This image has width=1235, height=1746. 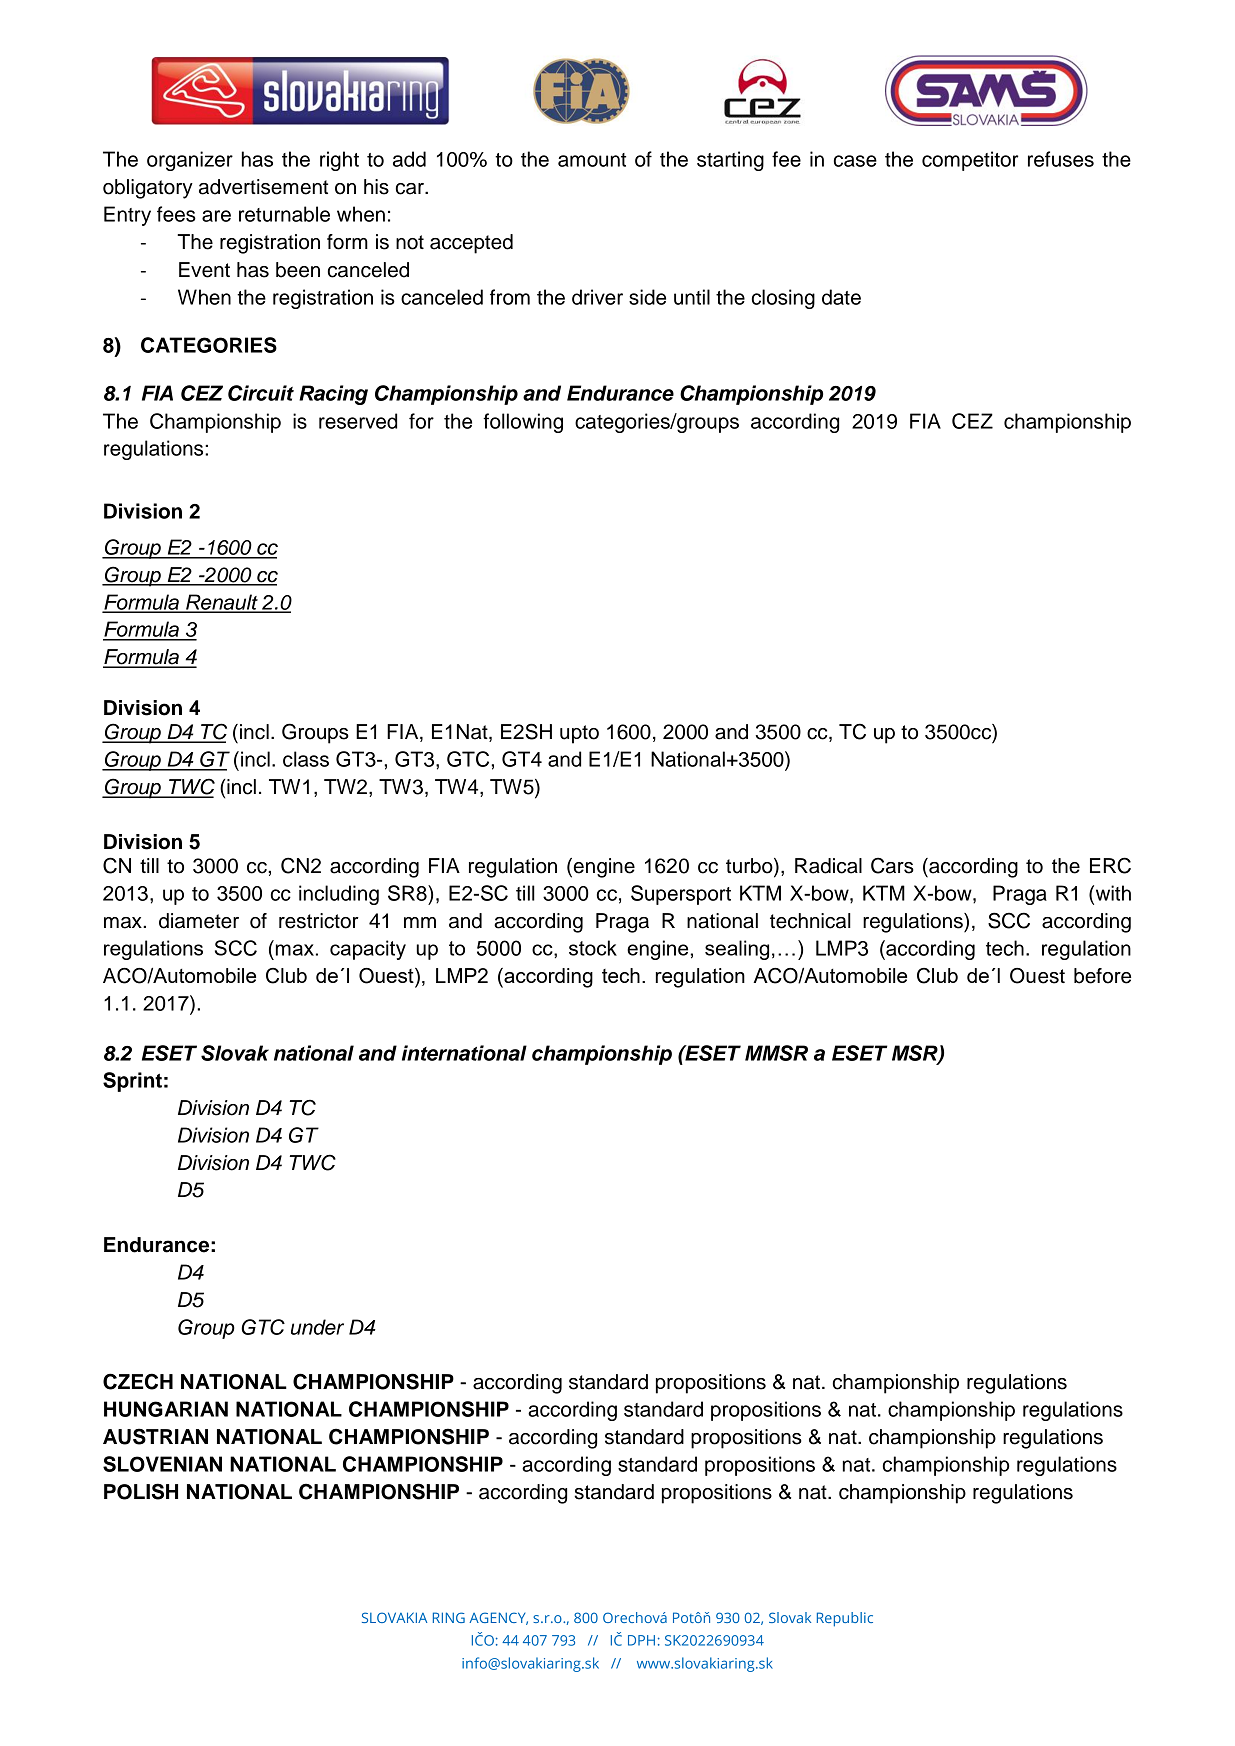 What do you see at coordinates (263, 187) in the image?
I see `advertisement` at bounding box center [263, 187].
